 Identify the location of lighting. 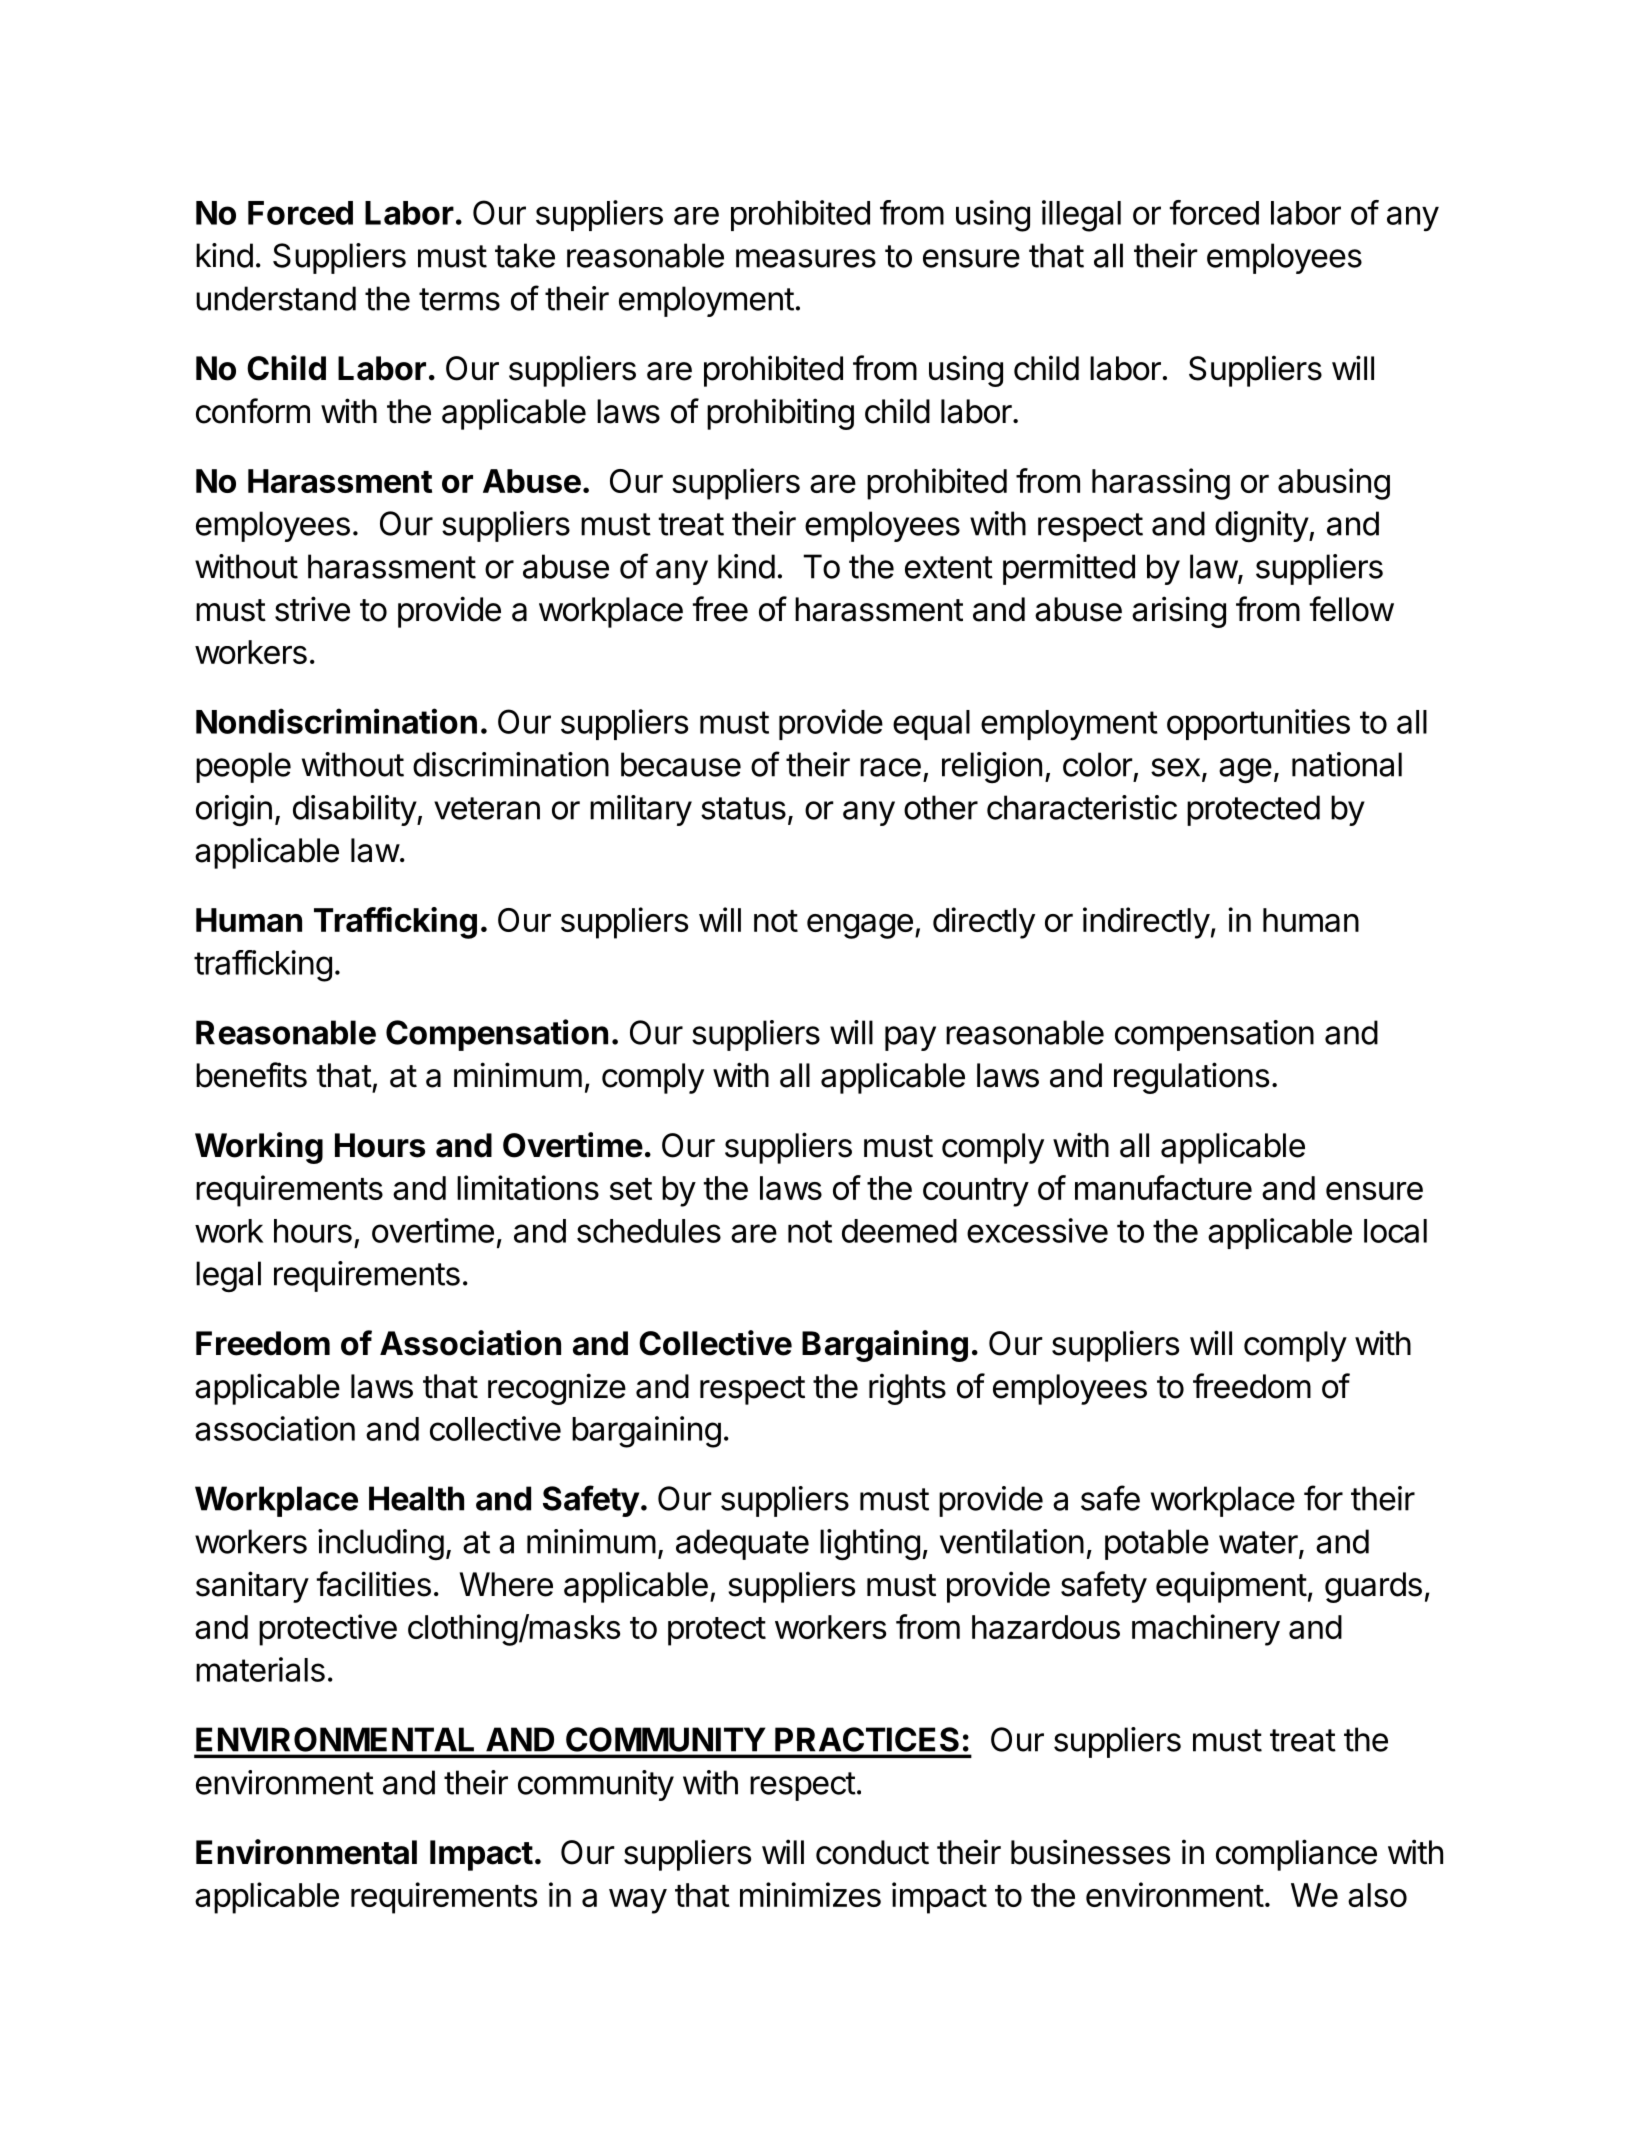
(870, 1545).
